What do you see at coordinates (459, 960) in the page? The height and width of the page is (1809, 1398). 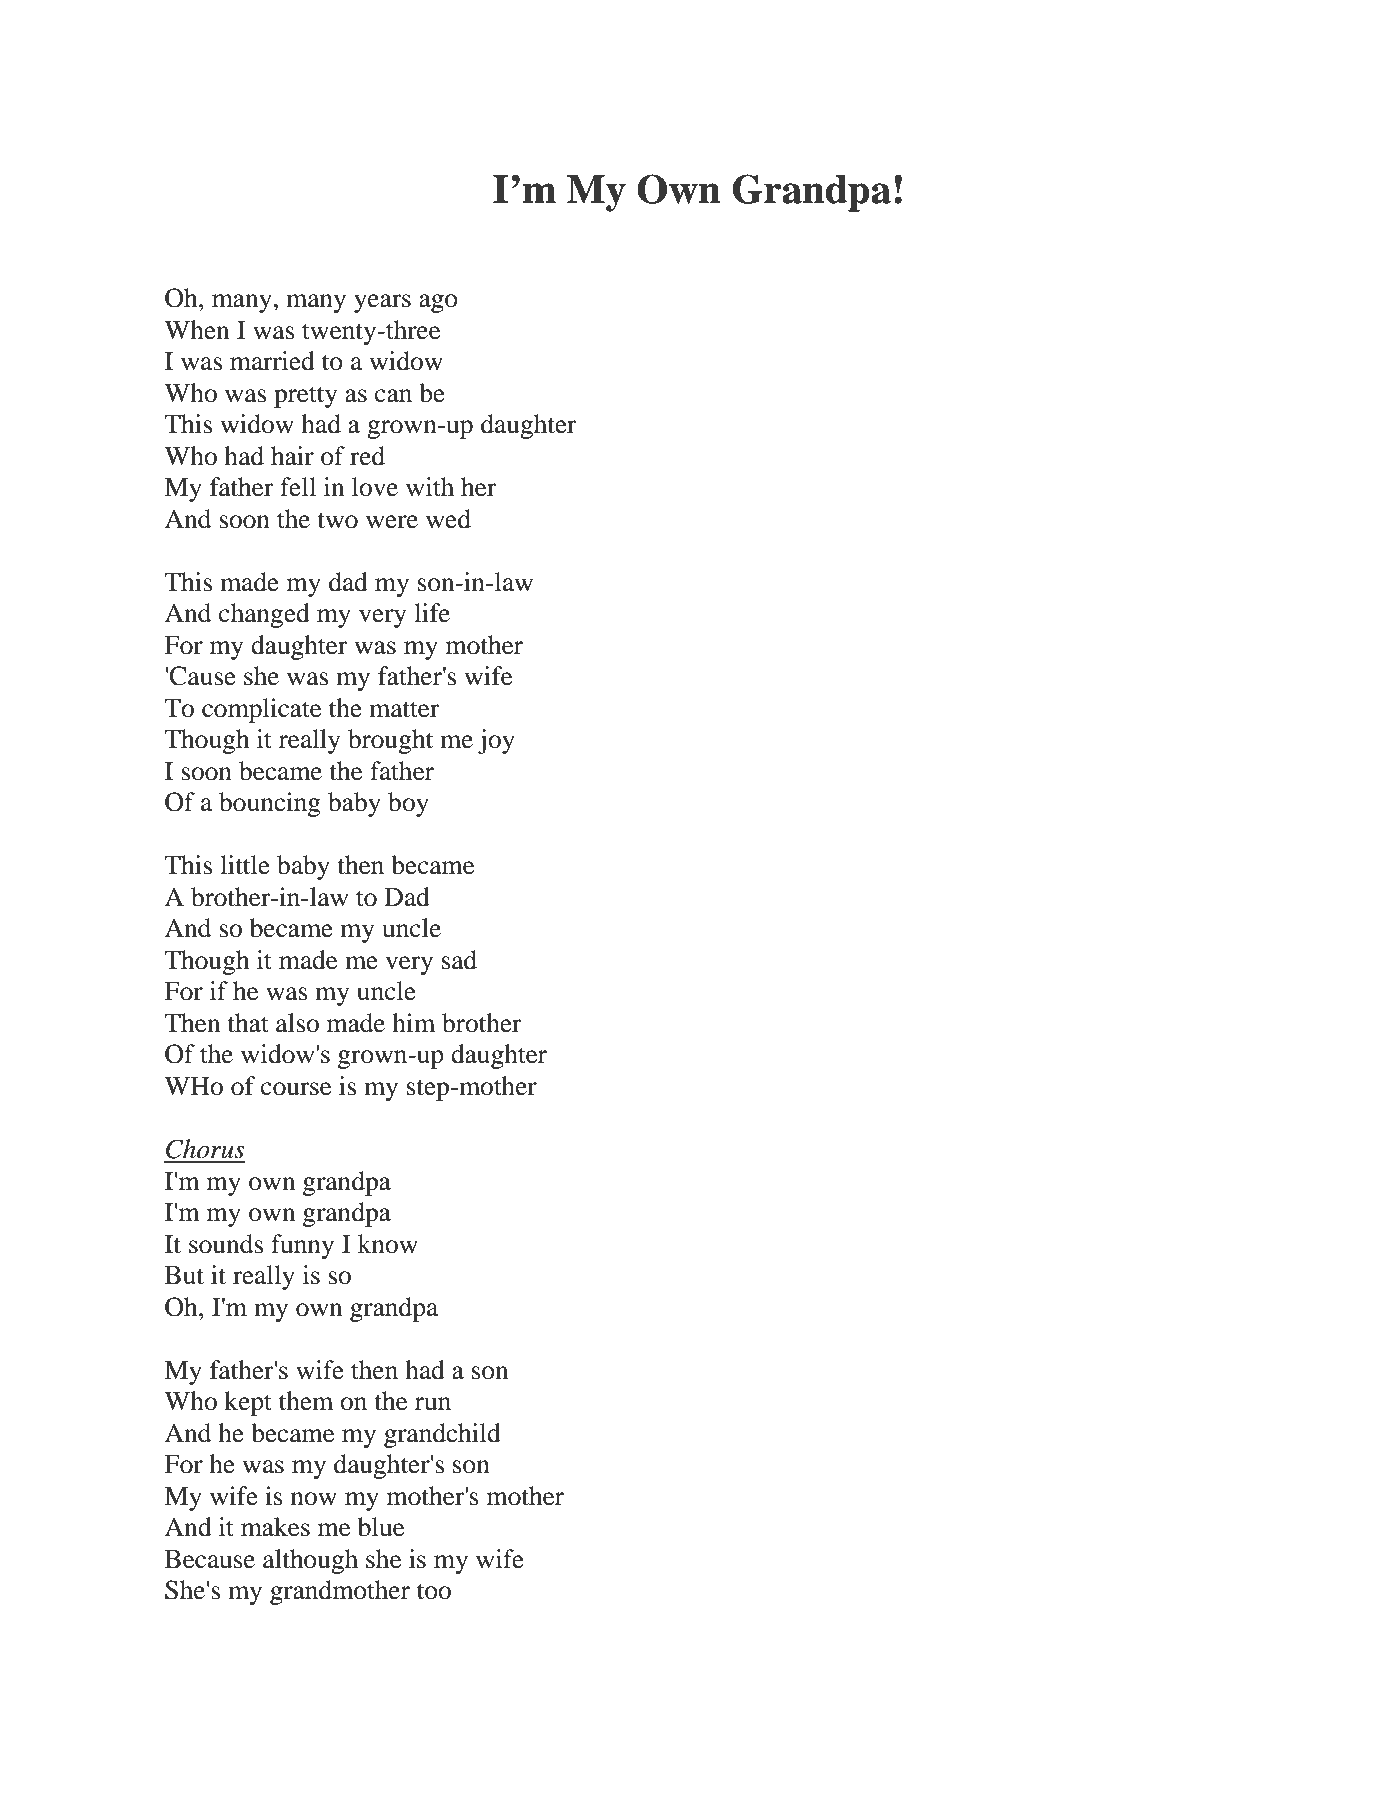 I see `sad` at bounding box center [459, 960].
